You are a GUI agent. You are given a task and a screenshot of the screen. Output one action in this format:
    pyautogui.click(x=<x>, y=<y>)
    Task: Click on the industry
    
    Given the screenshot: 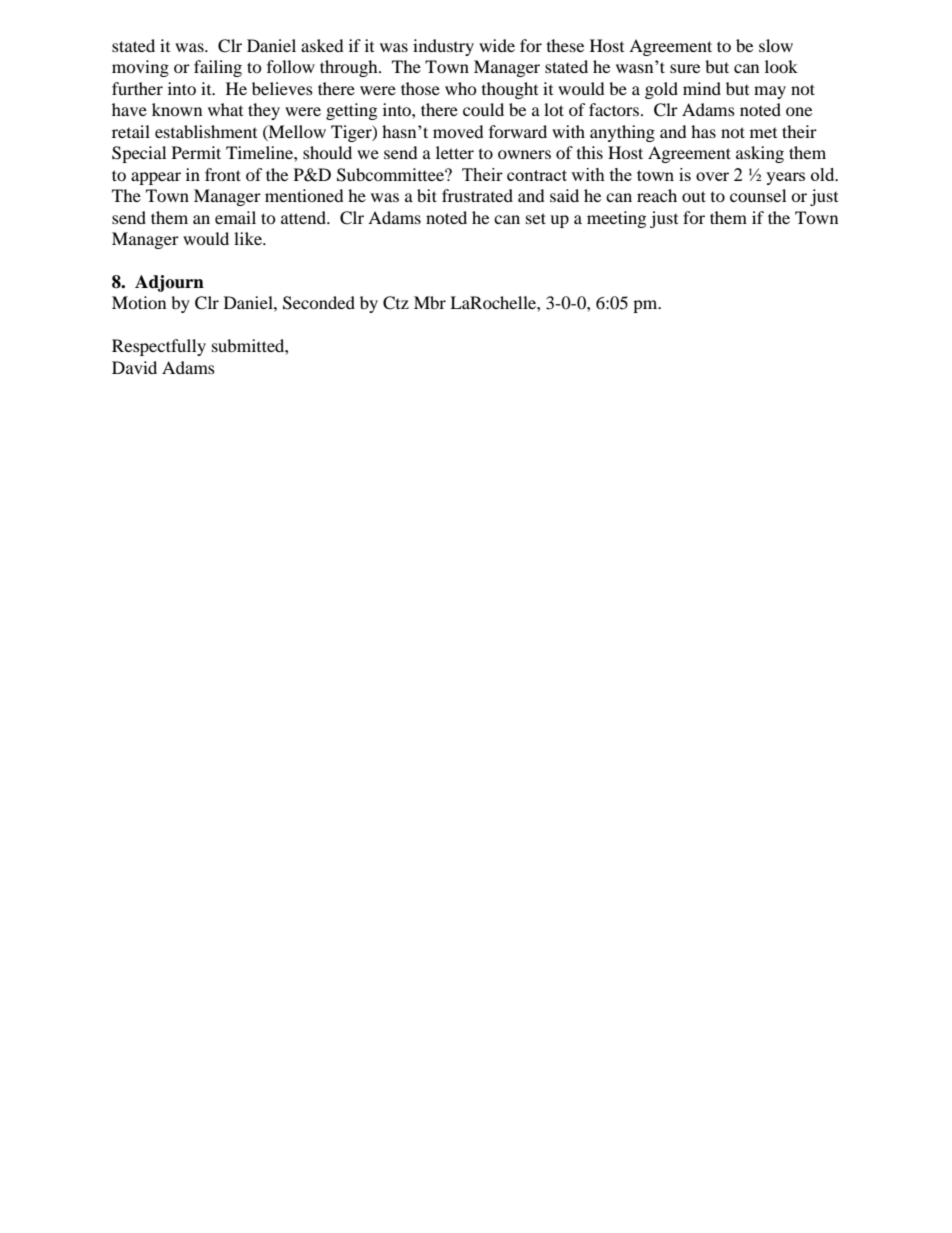 What is the action you would take?
    pyautogui.click(x=443, y=47)
